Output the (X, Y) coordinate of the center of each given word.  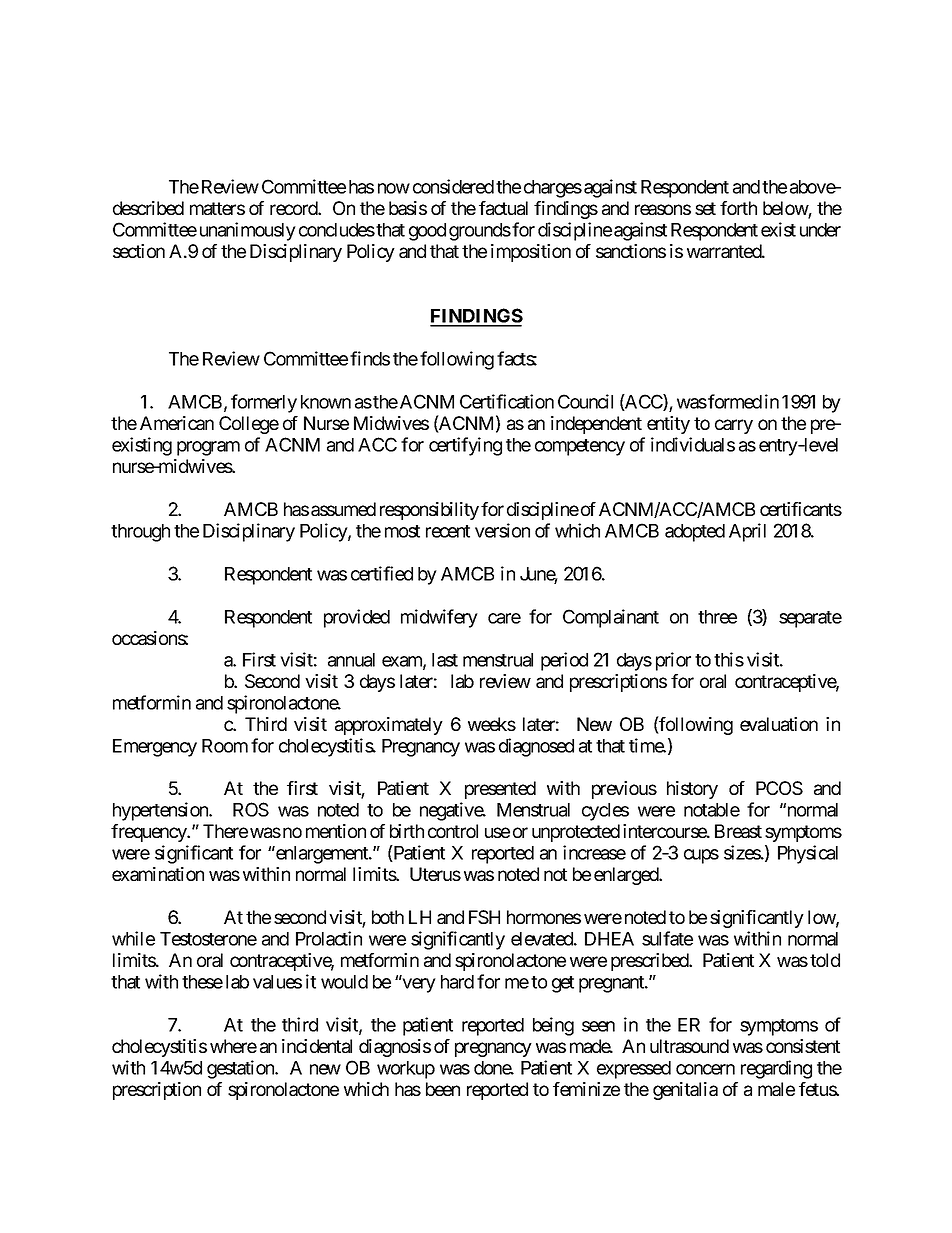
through (140, 533)
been (443, 1089)
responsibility (429, 511)
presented (500, 790)
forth (738, 208)
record (294, 208)
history (692, 790)
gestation (241, 1069)
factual (503, 208)
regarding (776, 1069)
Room (225, 746)
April (747, 532)
